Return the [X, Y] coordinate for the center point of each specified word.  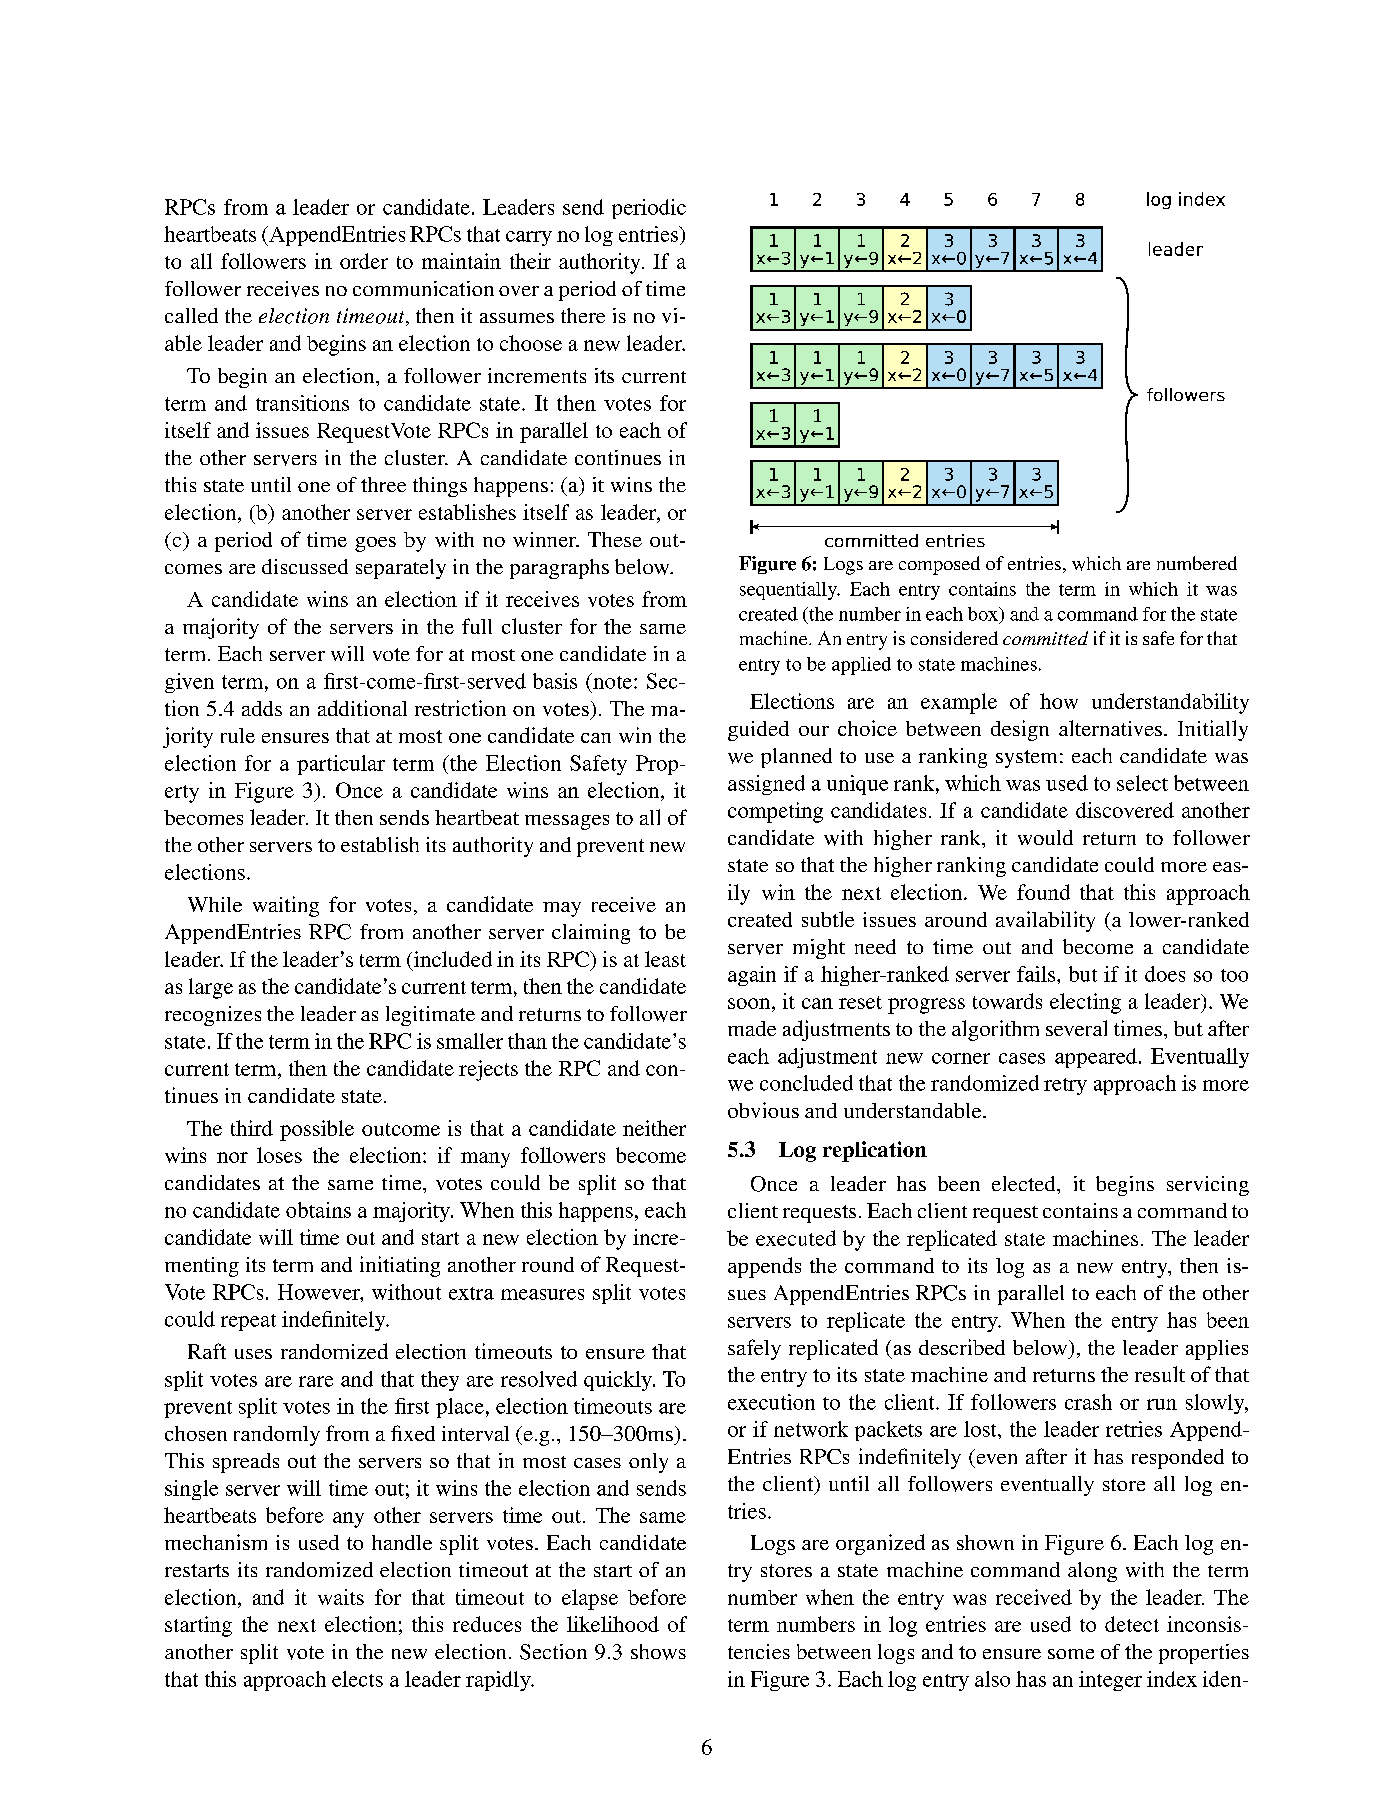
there [583, 315]
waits [341, 1597]
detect [1132, 1624]
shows [658, 1652]
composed [939, 565]
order [364, 261]
